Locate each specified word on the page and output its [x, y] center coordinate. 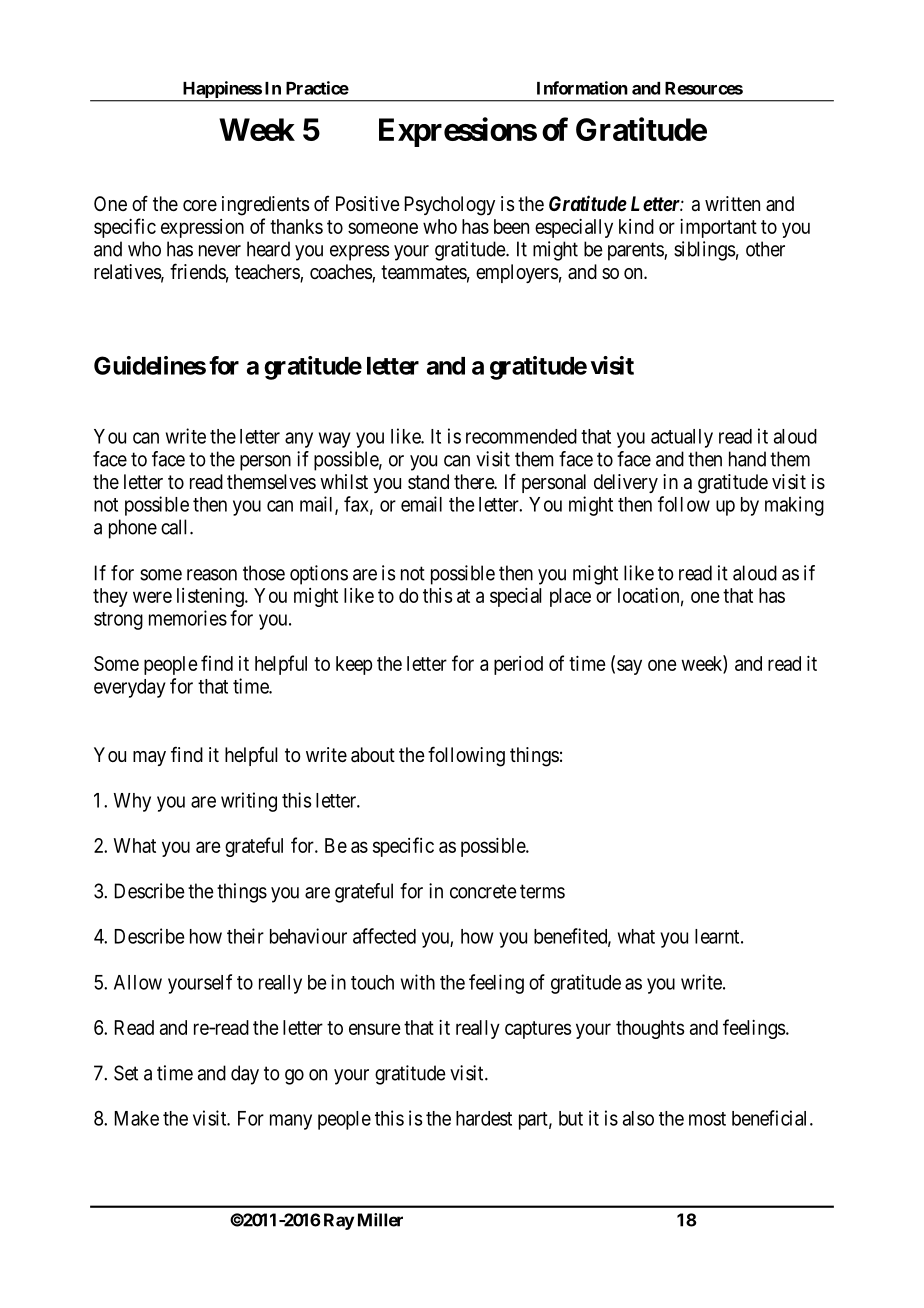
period [518, 665]
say [629, 667]
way [335, 440]
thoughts [650, 1029]
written [732, 204]
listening [211, 597]
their [245, 936]
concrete [483, 891]
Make [137, 1118]
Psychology [450, 206]
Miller [380, 1220]
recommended [521, 436]
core [200, 206]
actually [682, 438]
